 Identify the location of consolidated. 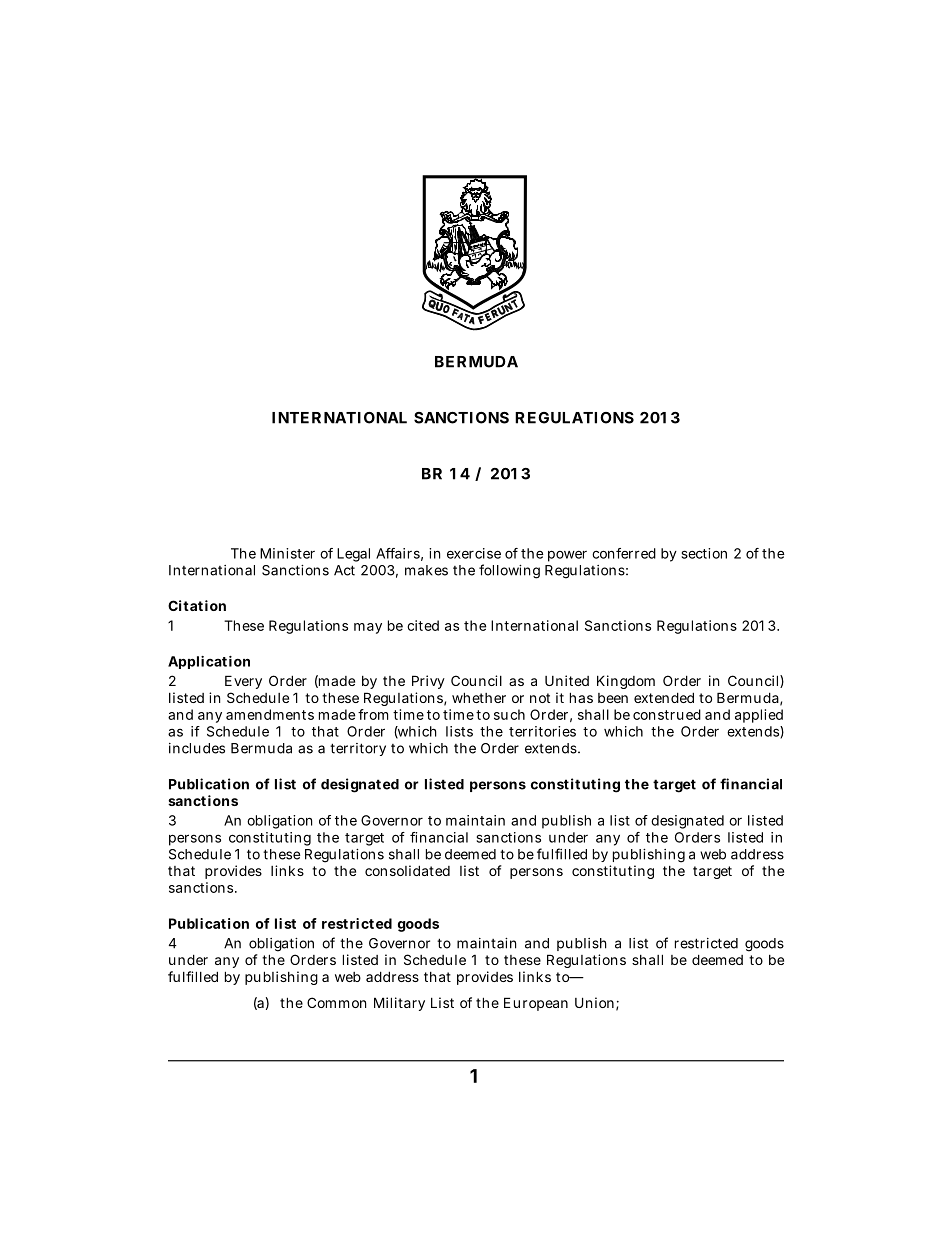
(407, 870).
